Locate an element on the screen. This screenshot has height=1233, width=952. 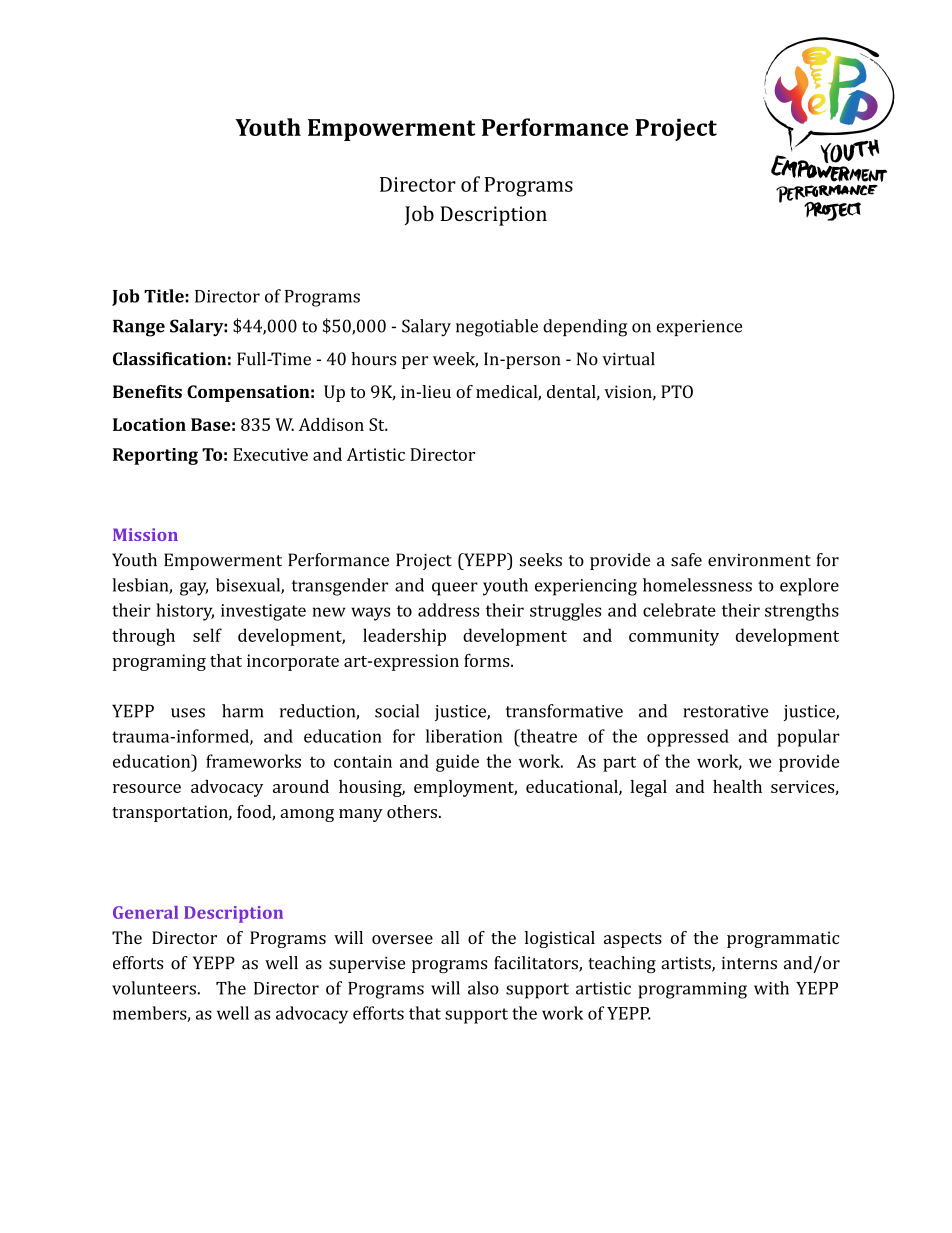
environment is located at coordinates (759, 560).
